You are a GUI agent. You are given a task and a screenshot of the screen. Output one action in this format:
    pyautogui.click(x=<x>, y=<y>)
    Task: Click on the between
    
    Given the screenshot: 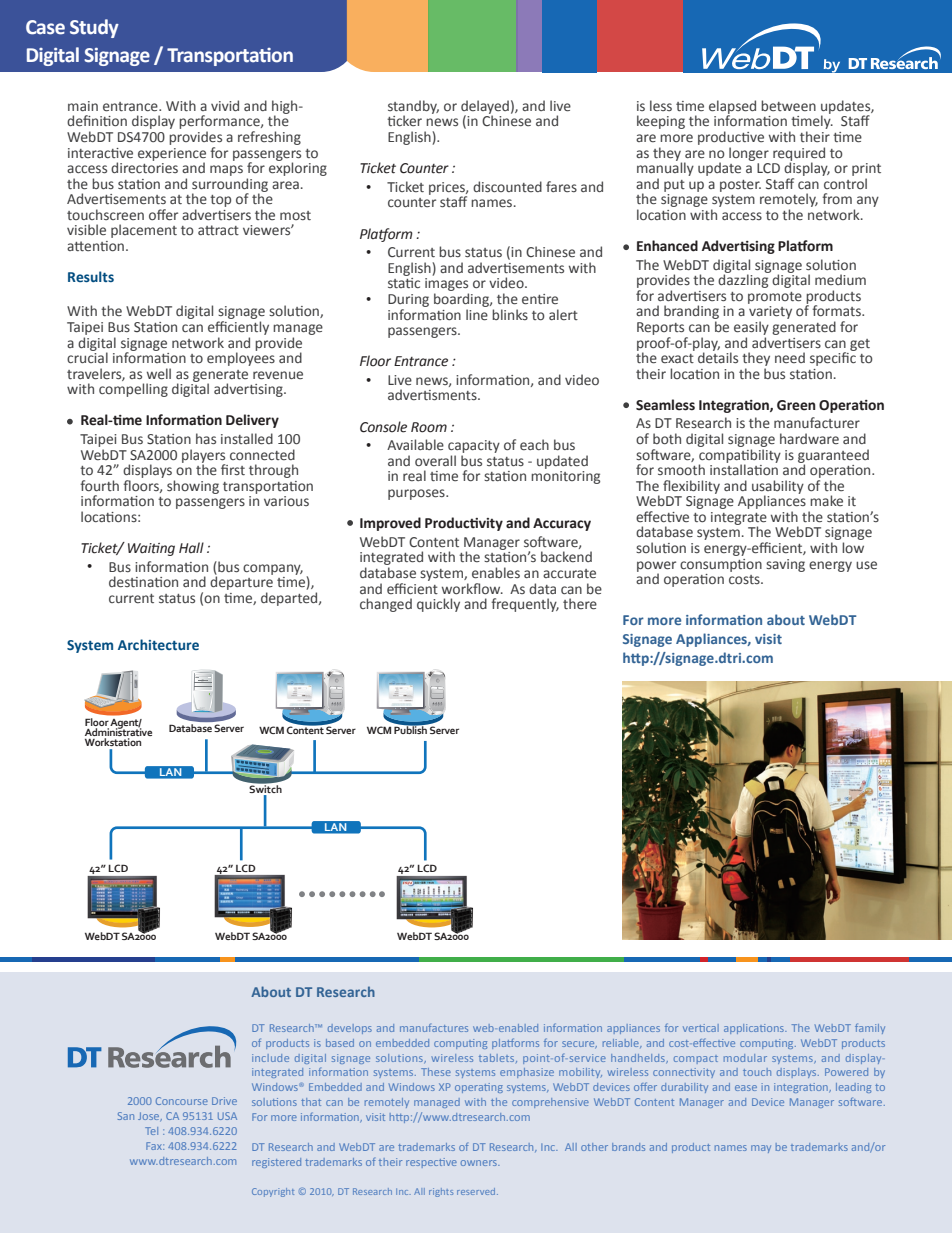 What is the action you would take?
    pyautogui.click(x=788, y=105)
